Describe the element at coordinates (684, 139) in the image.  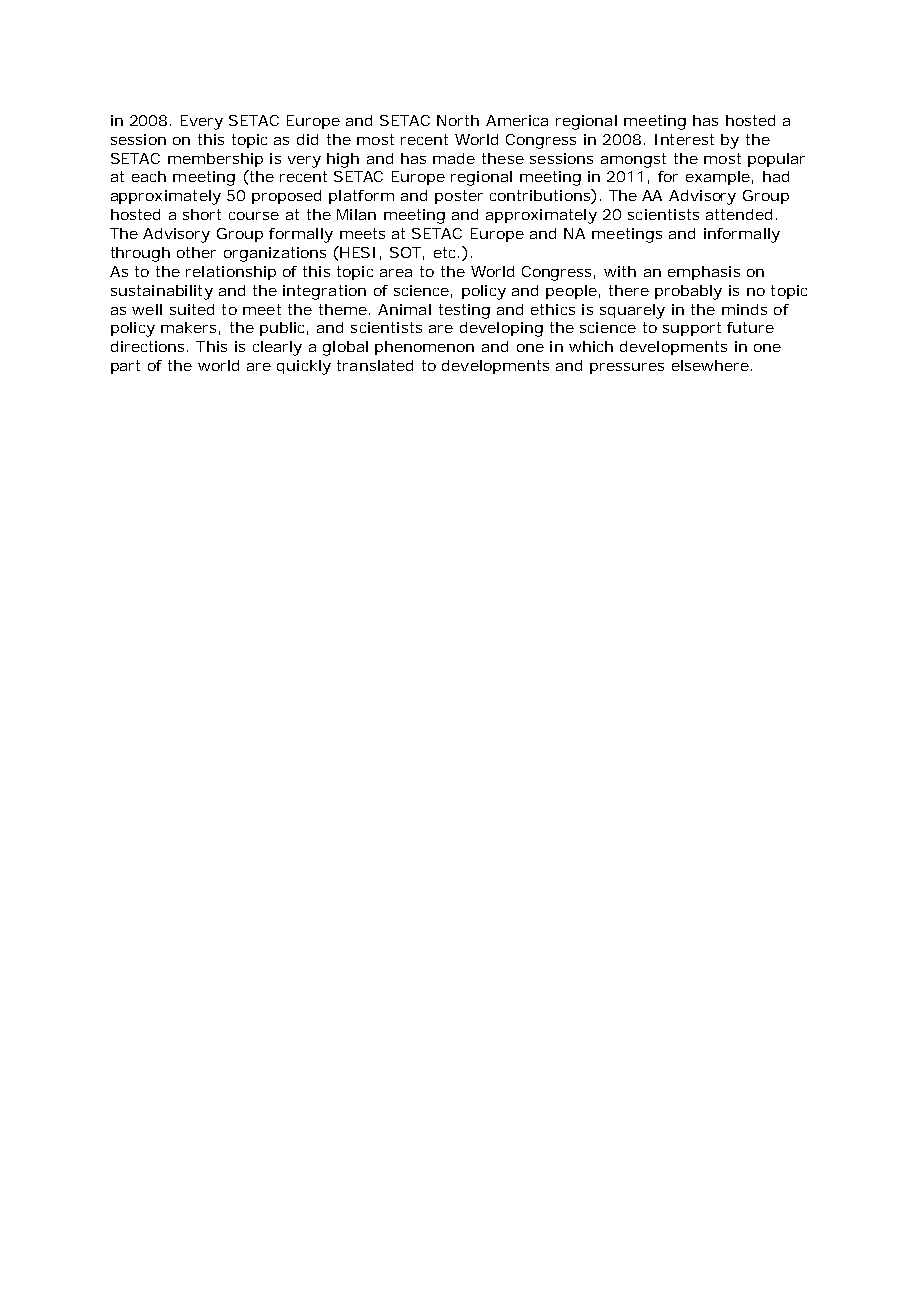
I see `Interest` at that location.
